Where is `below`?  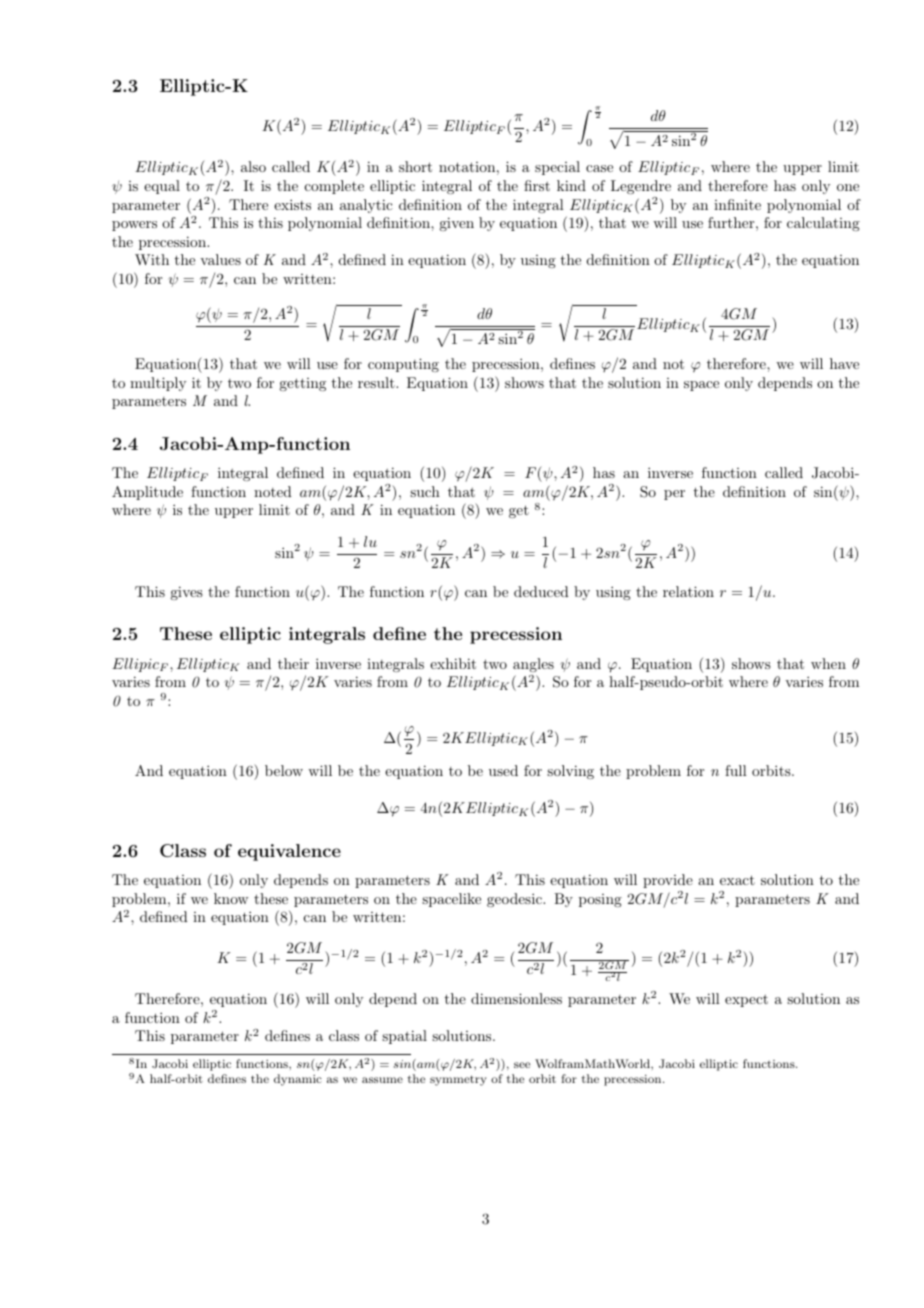
below is located at coordinates (284, 770).
